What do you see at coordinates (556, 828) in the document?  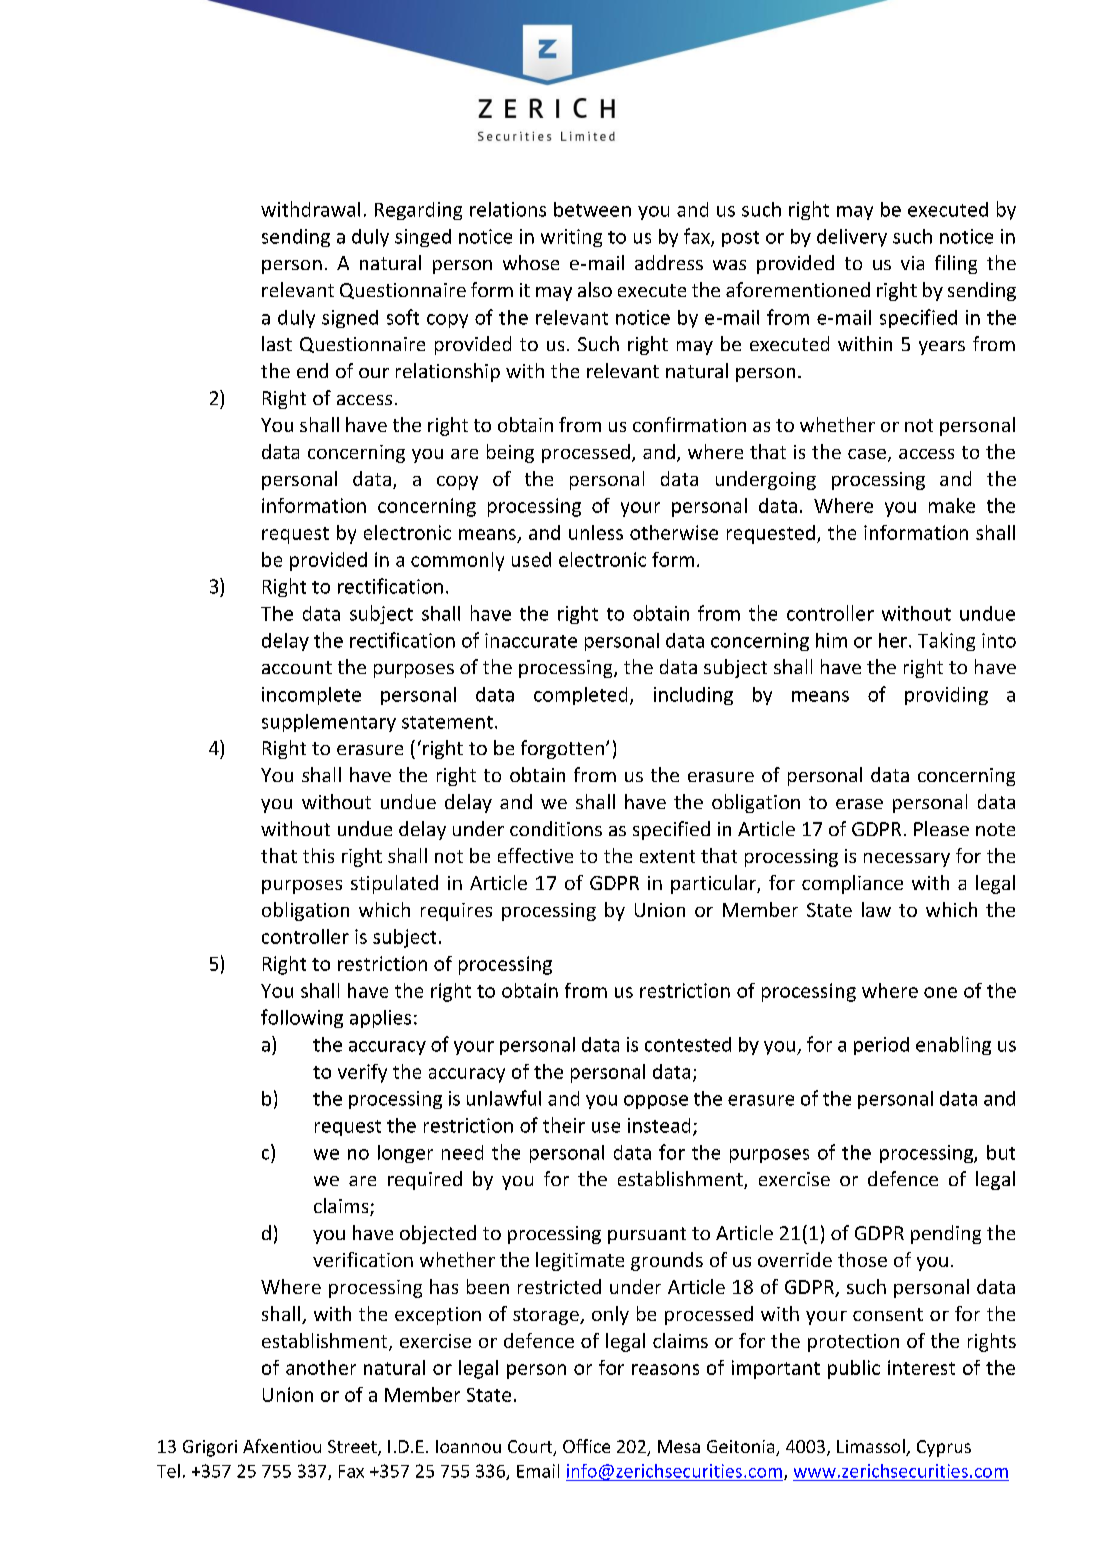 I see `conditions` at bounding box center [556, 828].
